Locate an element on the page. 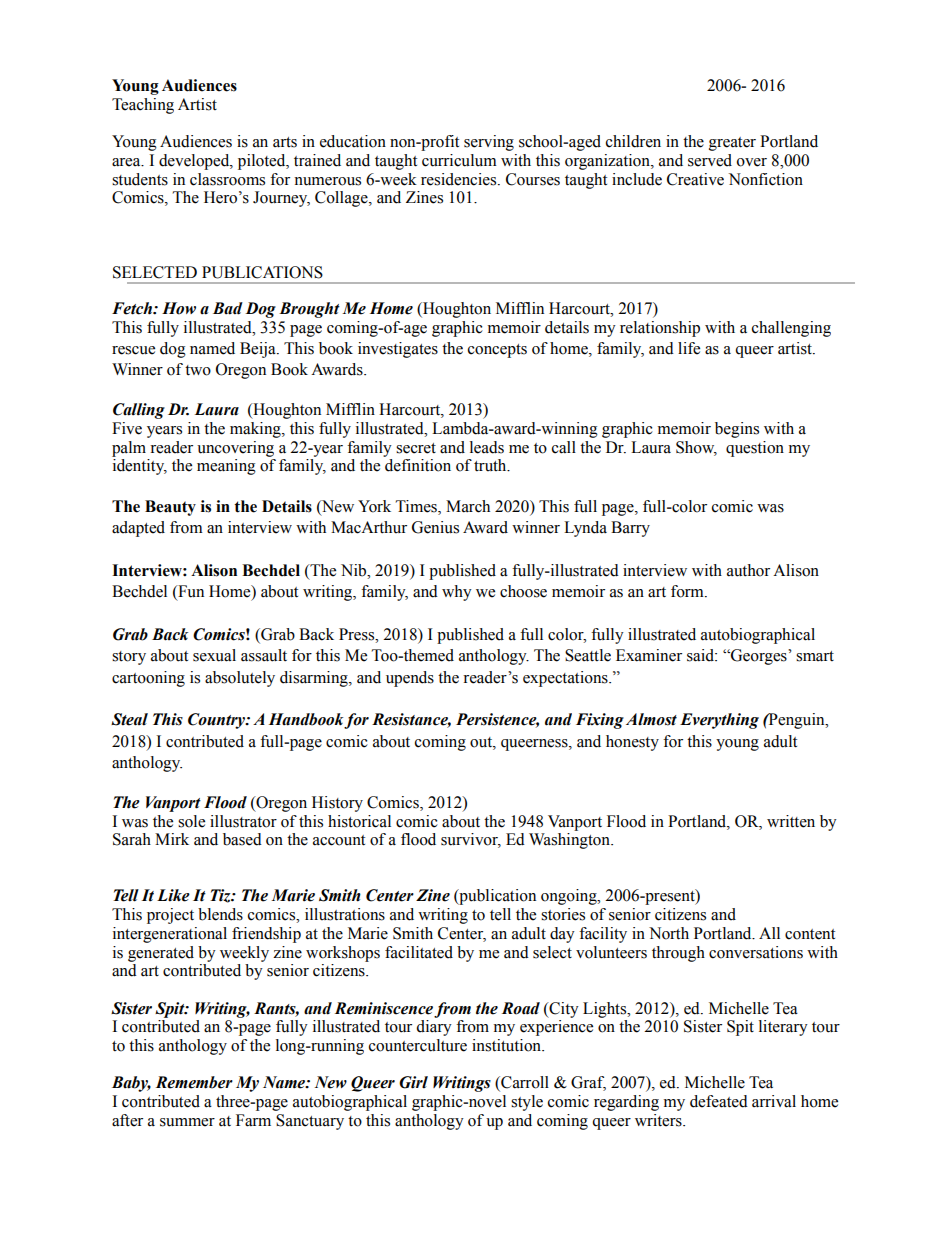 The image size is (952, 1233). form is located at coordinates (688, 591).
